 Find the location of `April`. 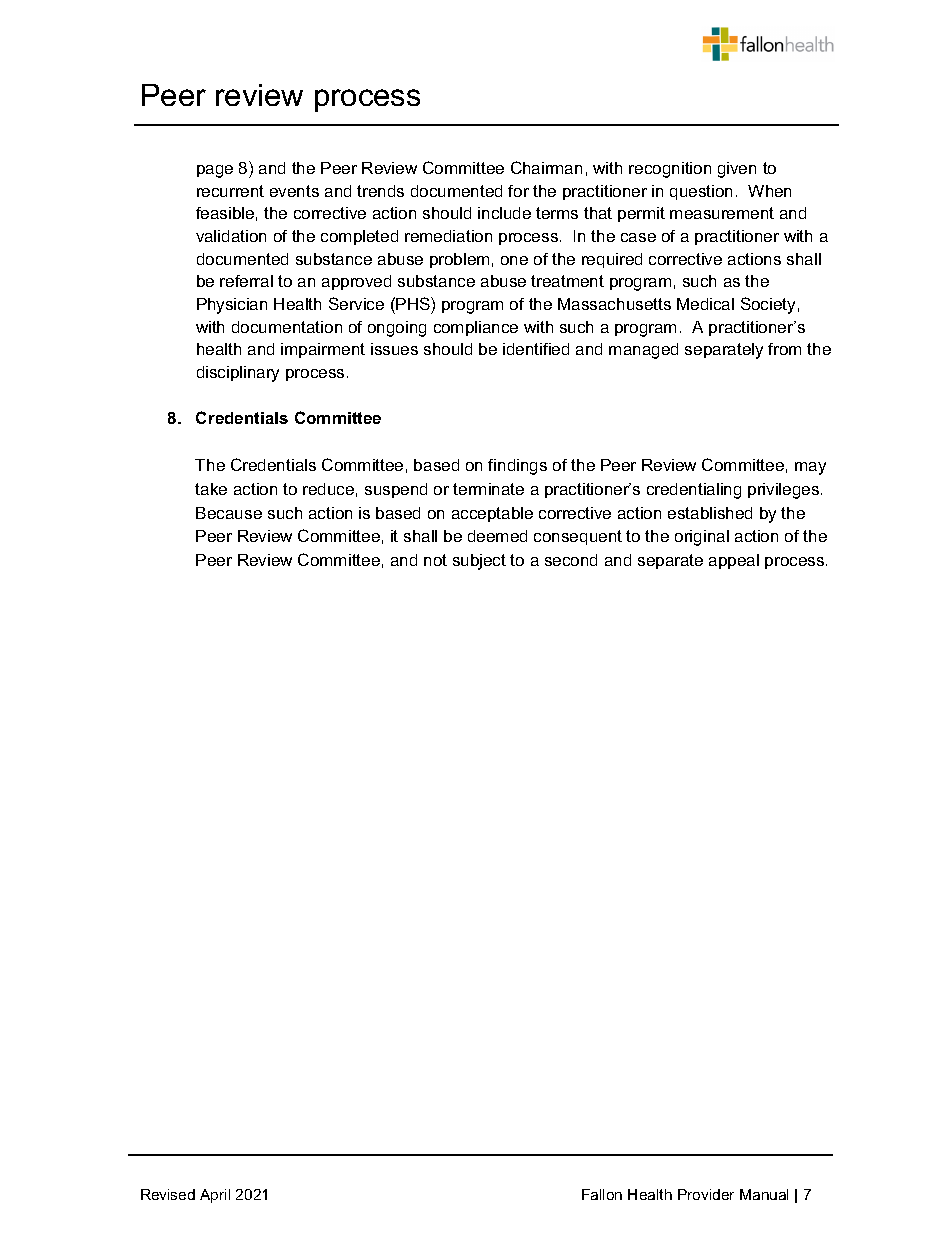

April is located at coordinates (215, 1196).
